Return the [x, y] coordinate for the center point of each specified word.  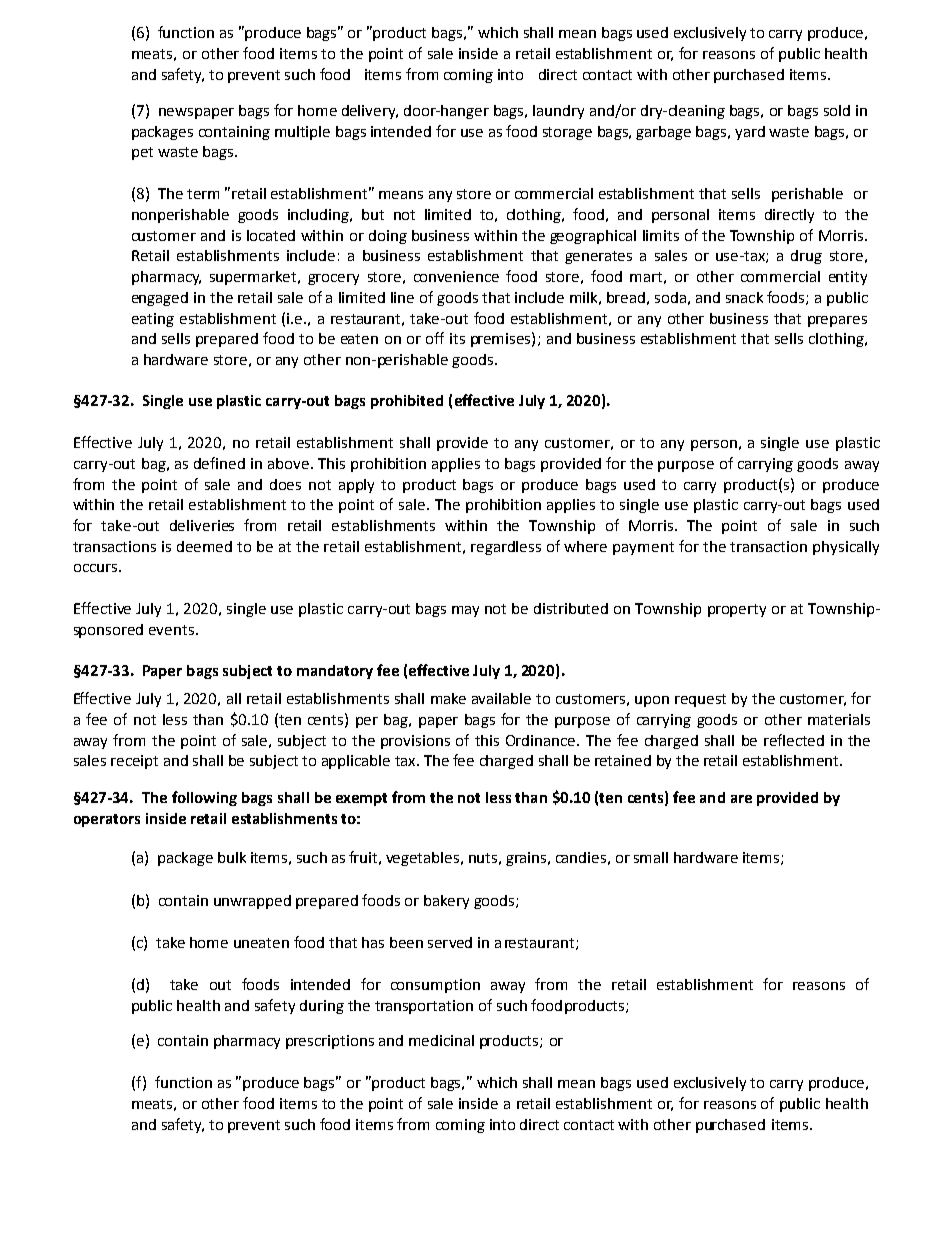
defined [219, 463]
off [435, 338]
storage [567, 133]
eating [153, 320]
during [322, 1007]
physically [846, 548]
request [700, 700]
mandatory [335, 672]
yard [750, 133]
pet [142, 153]
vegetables [422, 859]
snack [744, 297]
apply [356, 486]
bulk [232, 857]
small [651, 857]
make [448, 698]
